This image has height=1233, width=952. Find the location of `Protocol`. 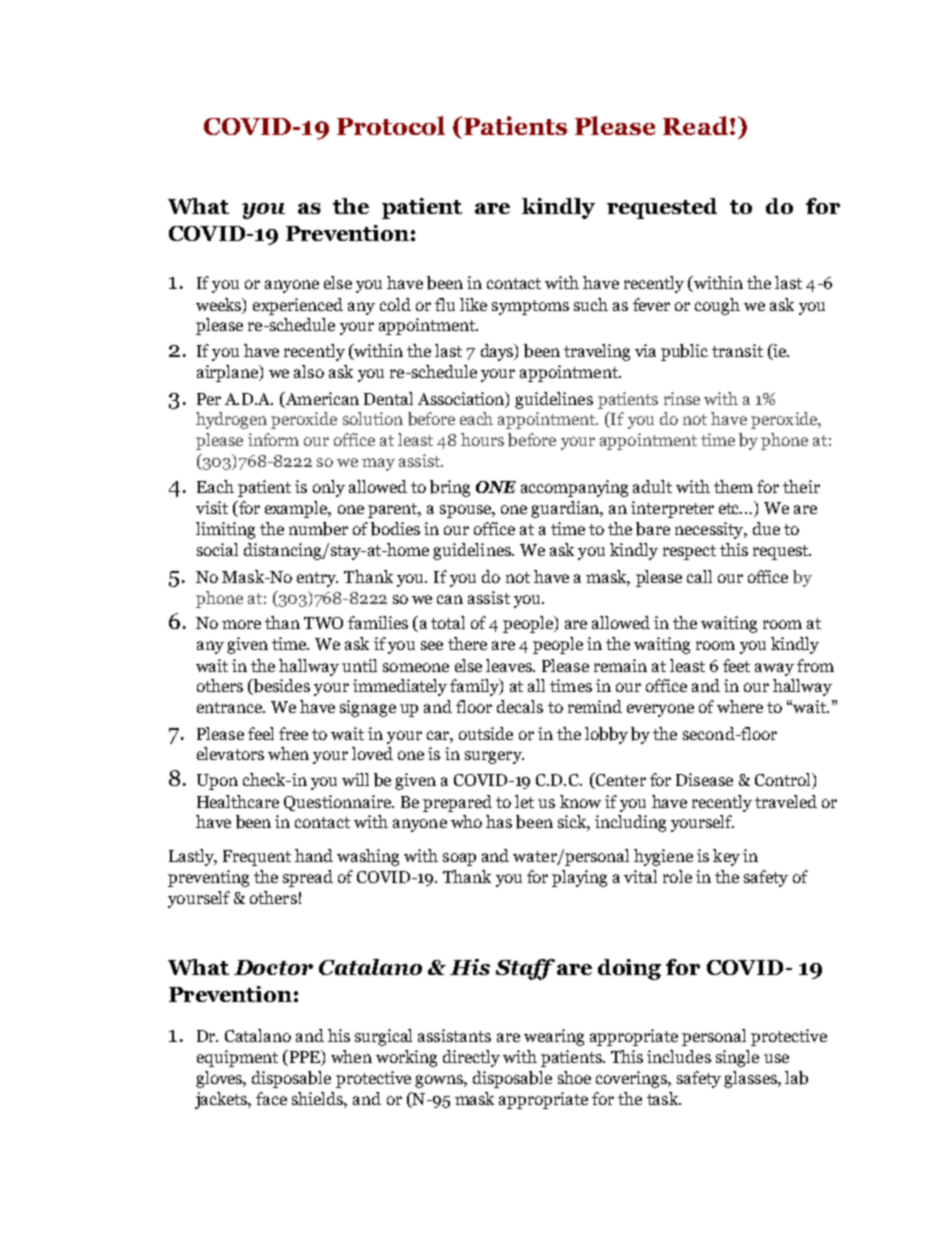

Protocol is located at coordinates (391, 125).
